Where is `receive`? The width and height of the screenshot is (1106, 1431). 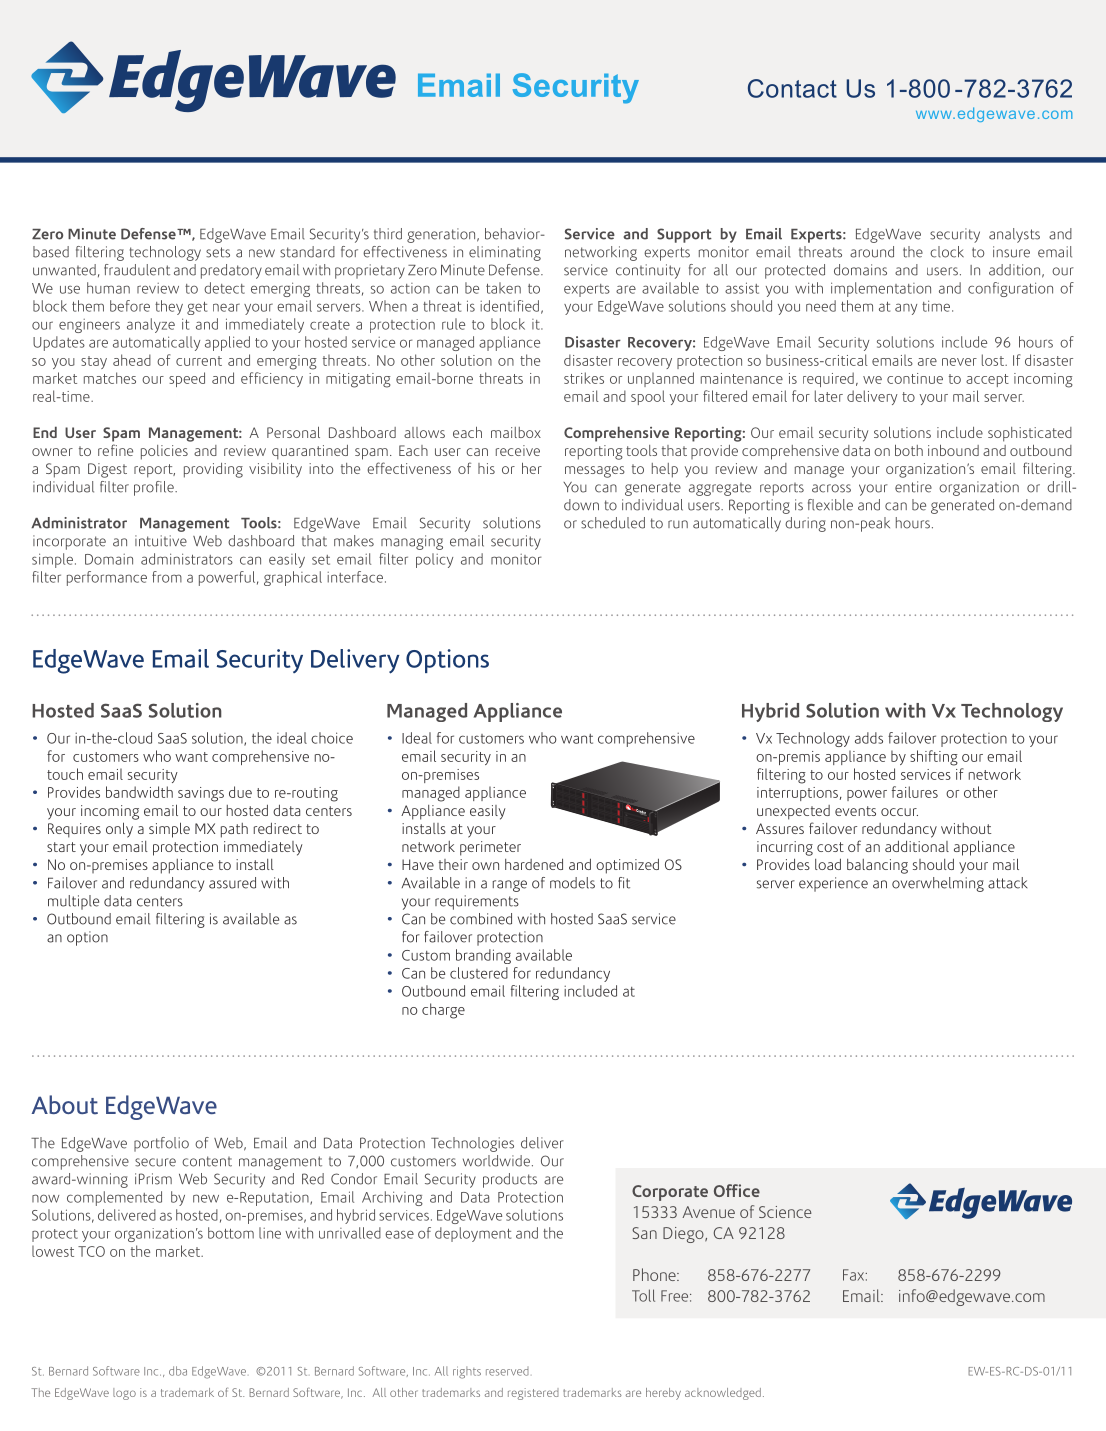 receive is located at coordinates (518, 450).
